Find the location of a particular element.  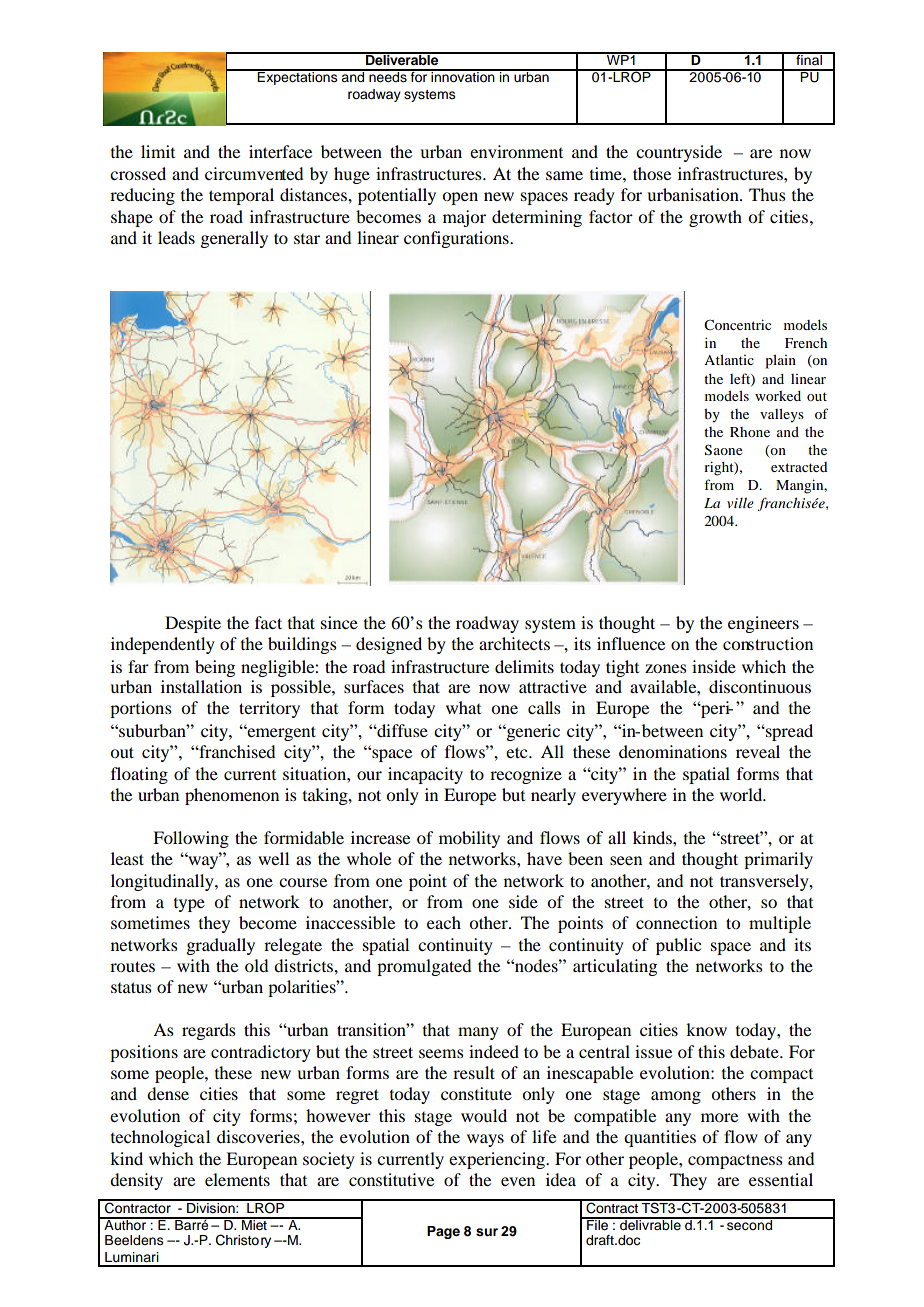

configurations is located at coordinates (457, 239).
